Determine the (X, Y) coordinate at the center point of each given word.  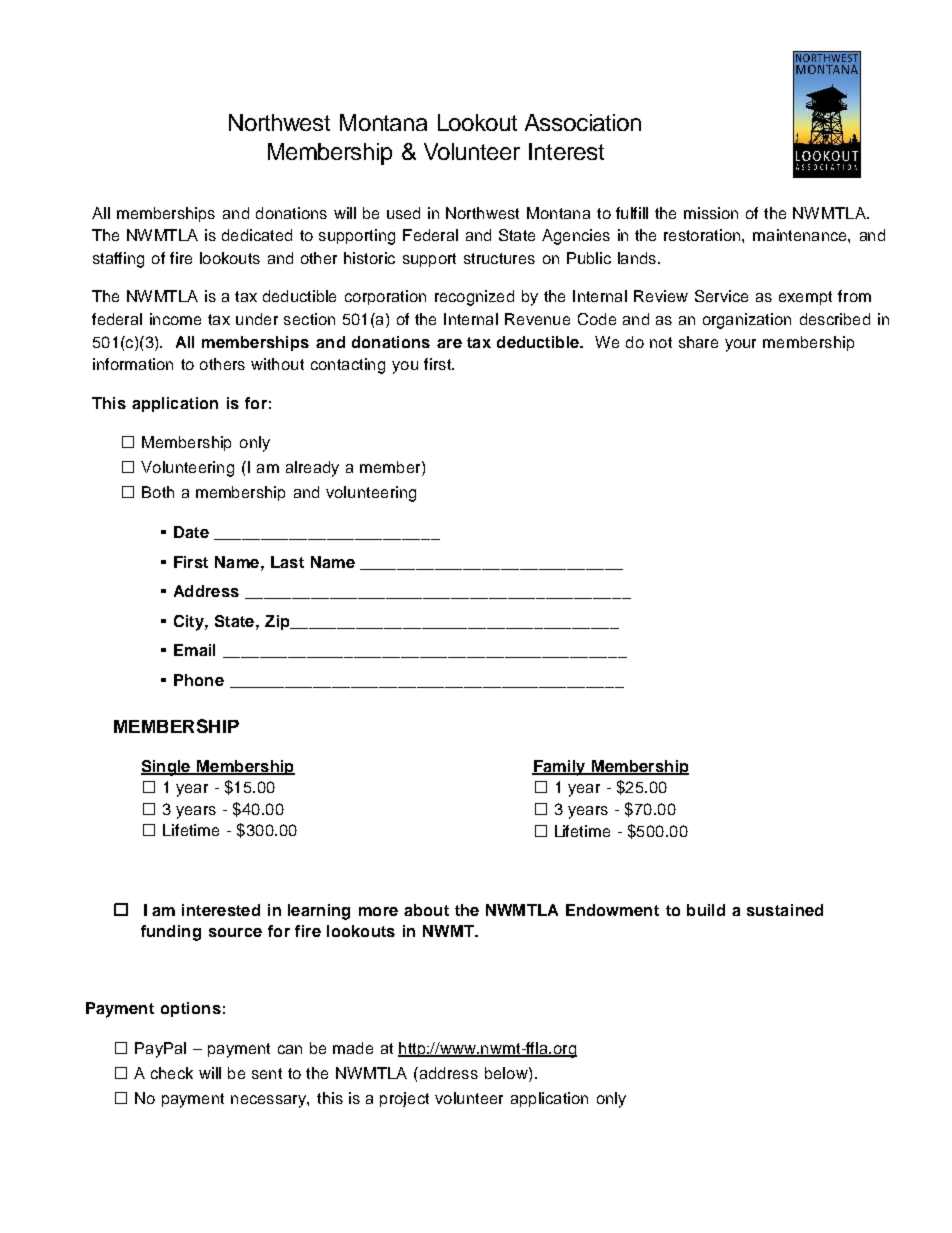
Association (583, 122)
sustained (785, 910)
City (190, 623)
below (507, 1073)
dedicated (257, 235)
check (172, 1073)
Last (287, 562)
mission (711, 213)
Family (560, 768)
